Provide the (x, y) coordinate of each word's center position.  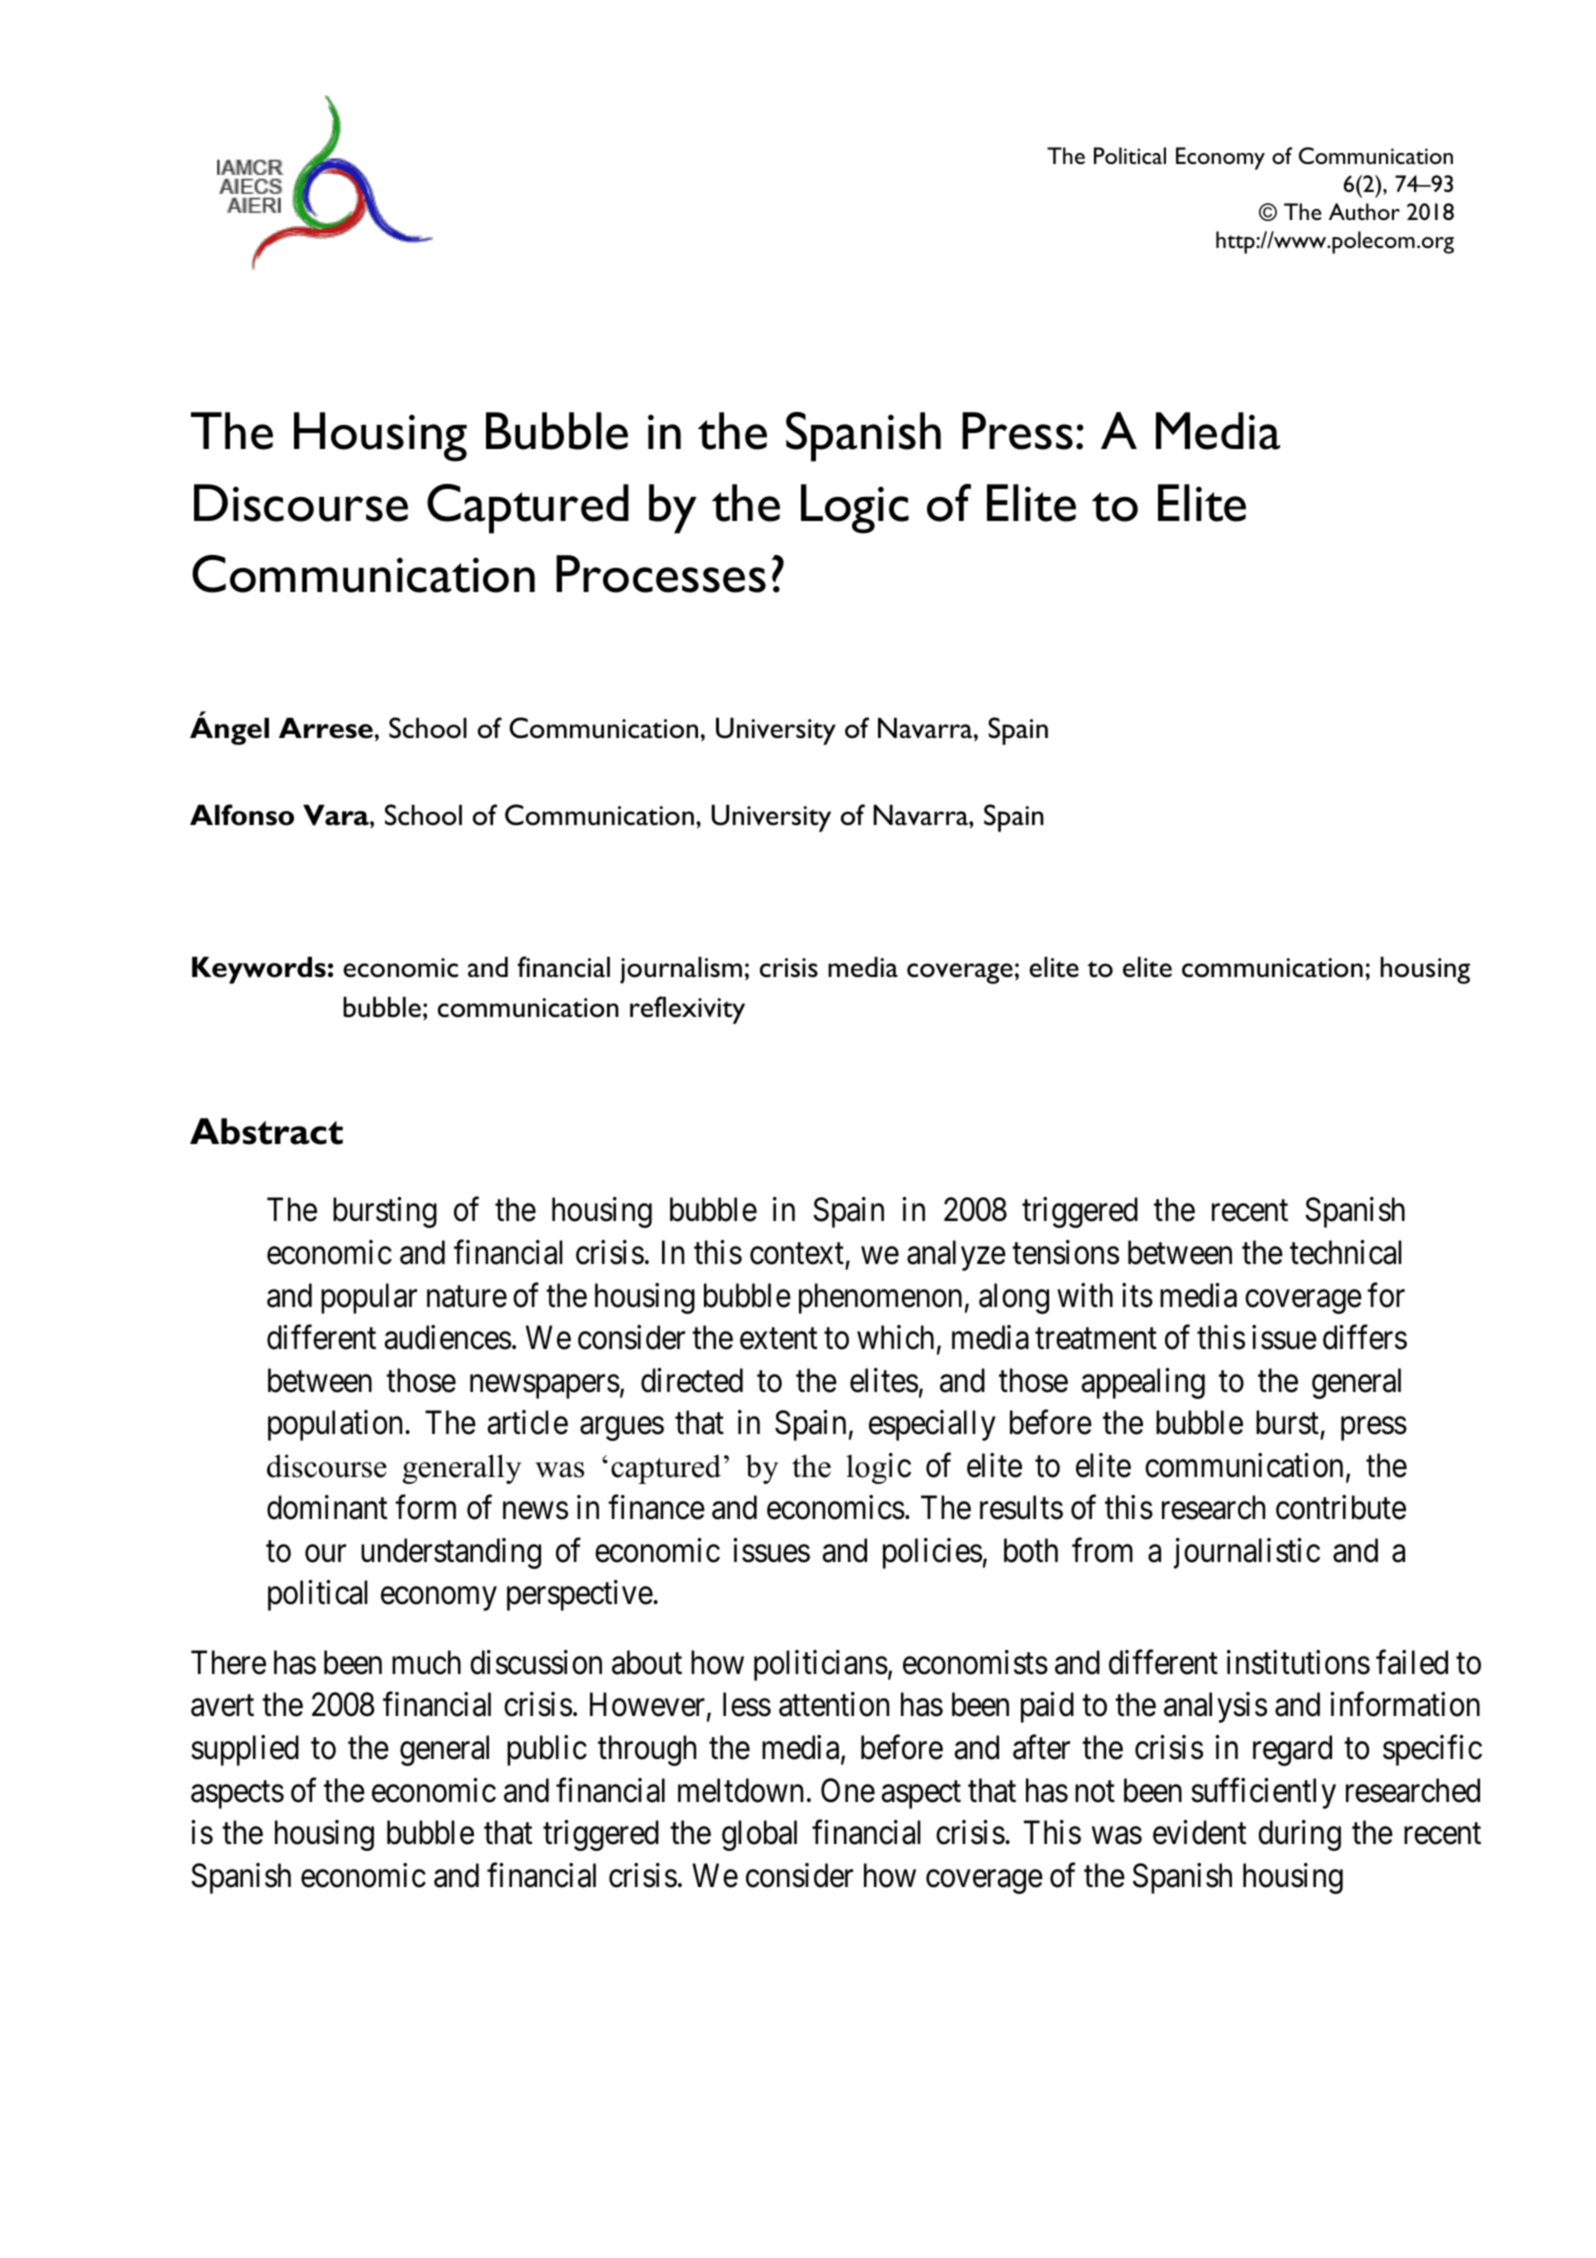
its (1137, 1295)
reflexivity (687, 1010)
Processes (661, 574)
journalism (681, 970)
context (797, 1254)
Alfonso (242, 815)
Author (1364, 211)
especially (932, 1425)
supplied (245, 1750)
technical (1346, 1252)
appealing (1143, 1383)
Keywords (259, 970)
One (848, 1790)
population (335, 1425)
